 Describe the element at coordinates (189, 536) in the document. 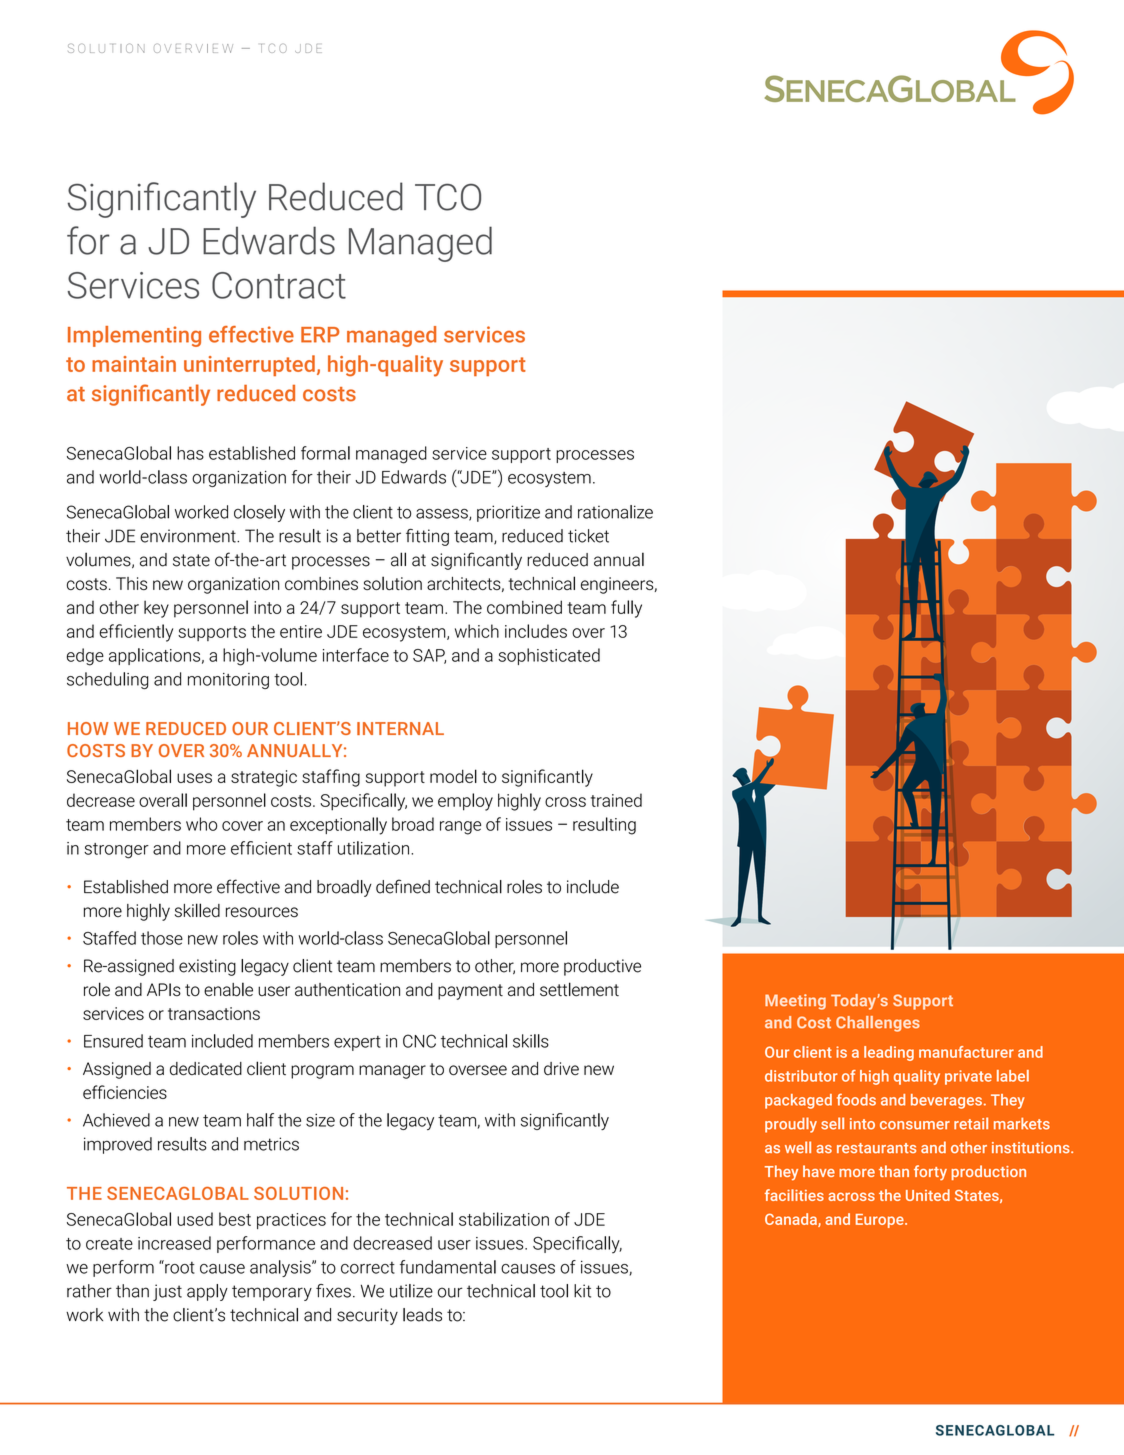

I see `environment` at that location.
